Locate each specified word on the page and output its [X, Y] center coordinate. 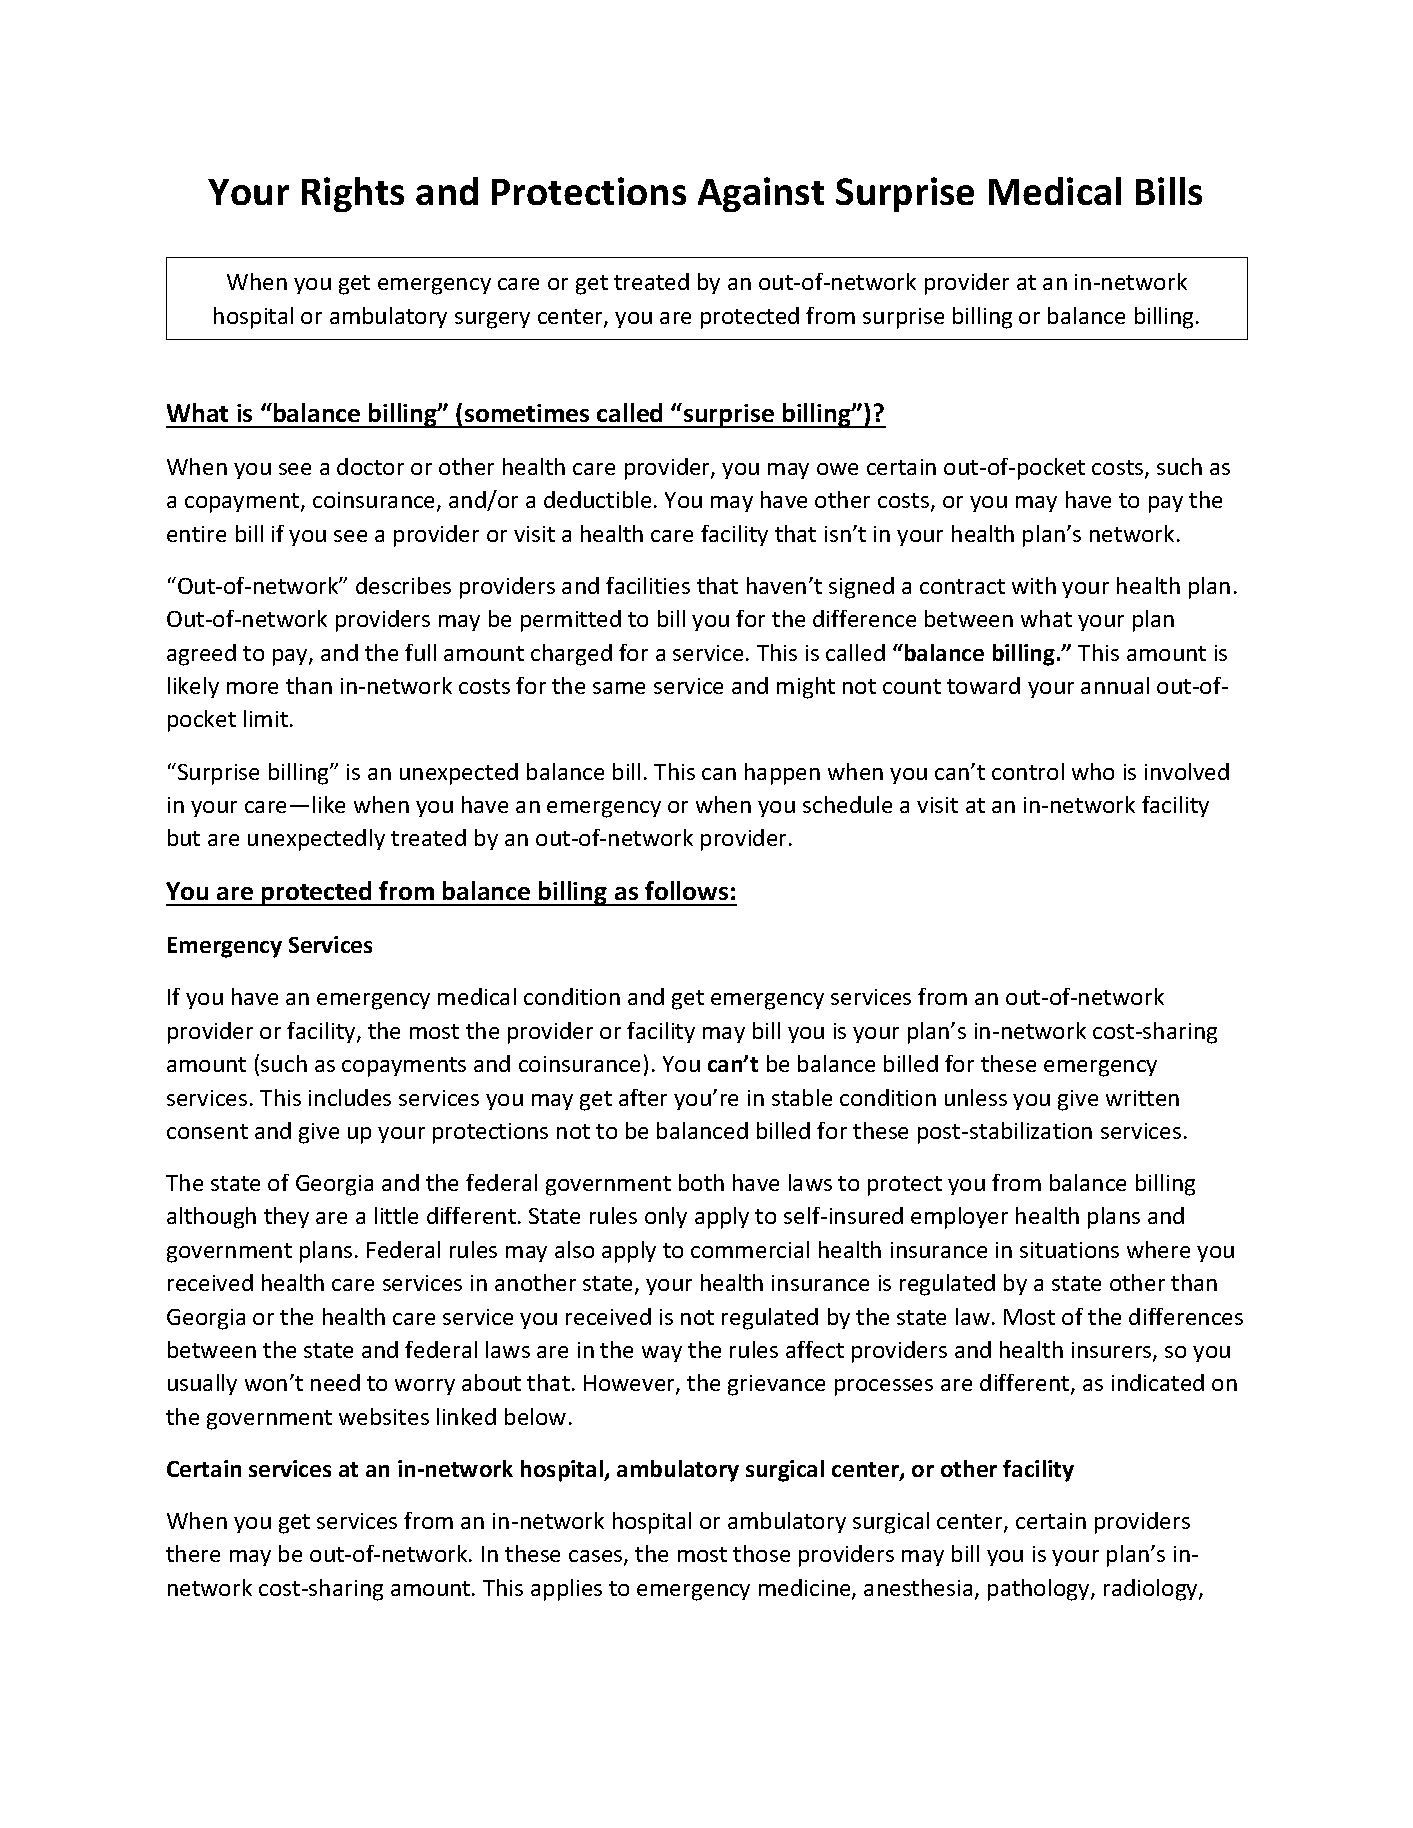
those [761, 1553]
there [193, 1553]
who [1093, 771]
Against [761, 194]
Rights [353, 194]
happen [782, 774]
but [184, 837]
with [1034, 585]
